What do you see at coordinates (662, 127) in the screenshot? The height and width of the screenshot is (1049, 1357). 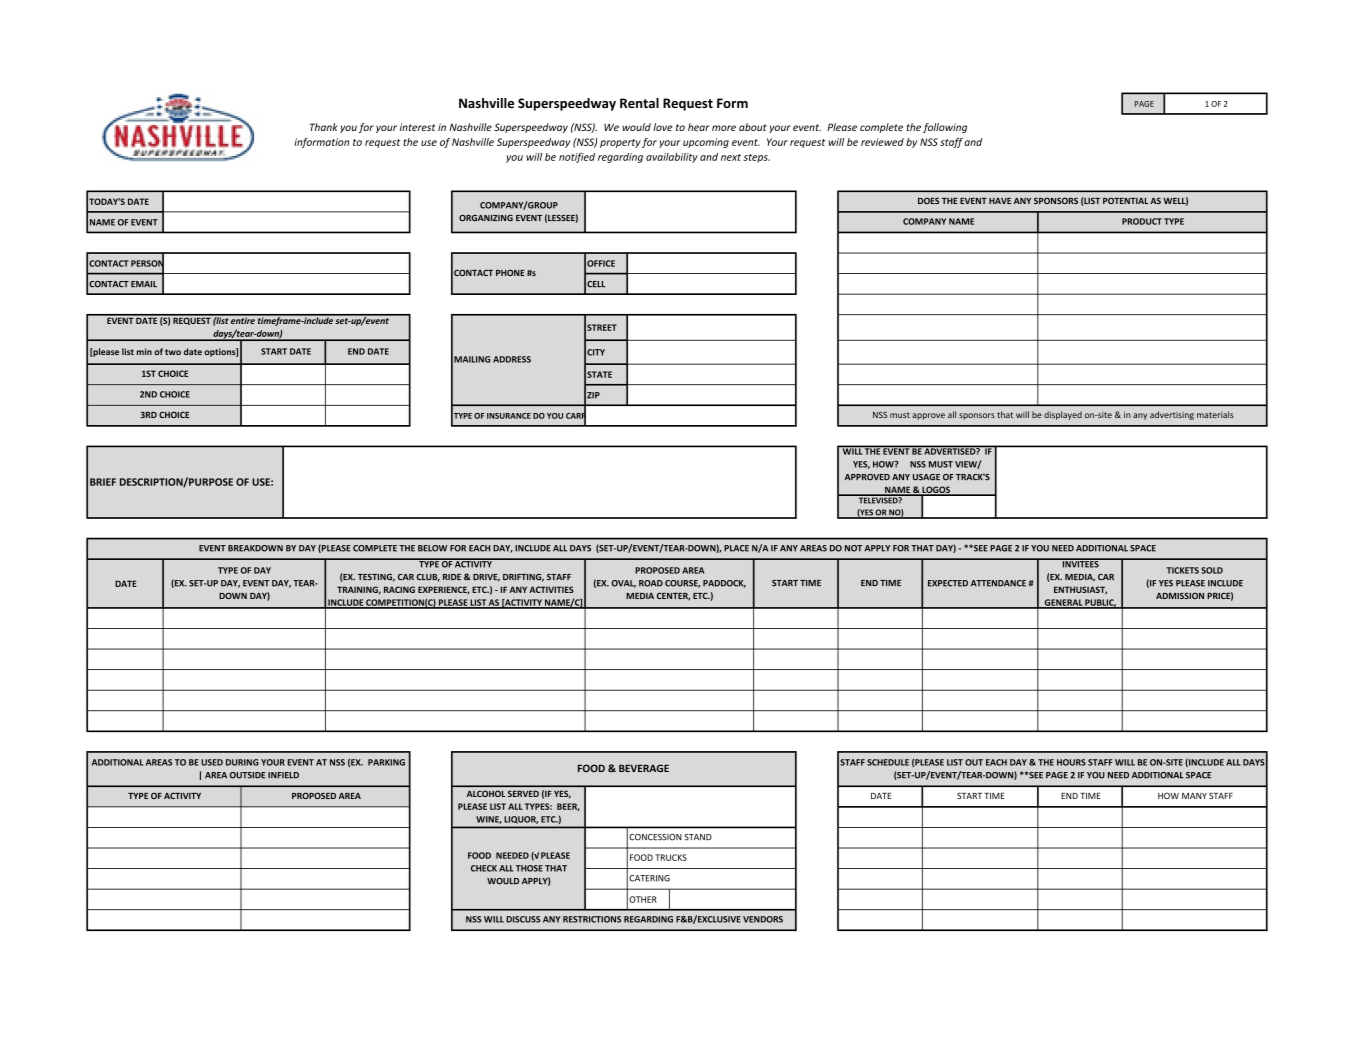 I see `love` at bounding box center [662, 127].
